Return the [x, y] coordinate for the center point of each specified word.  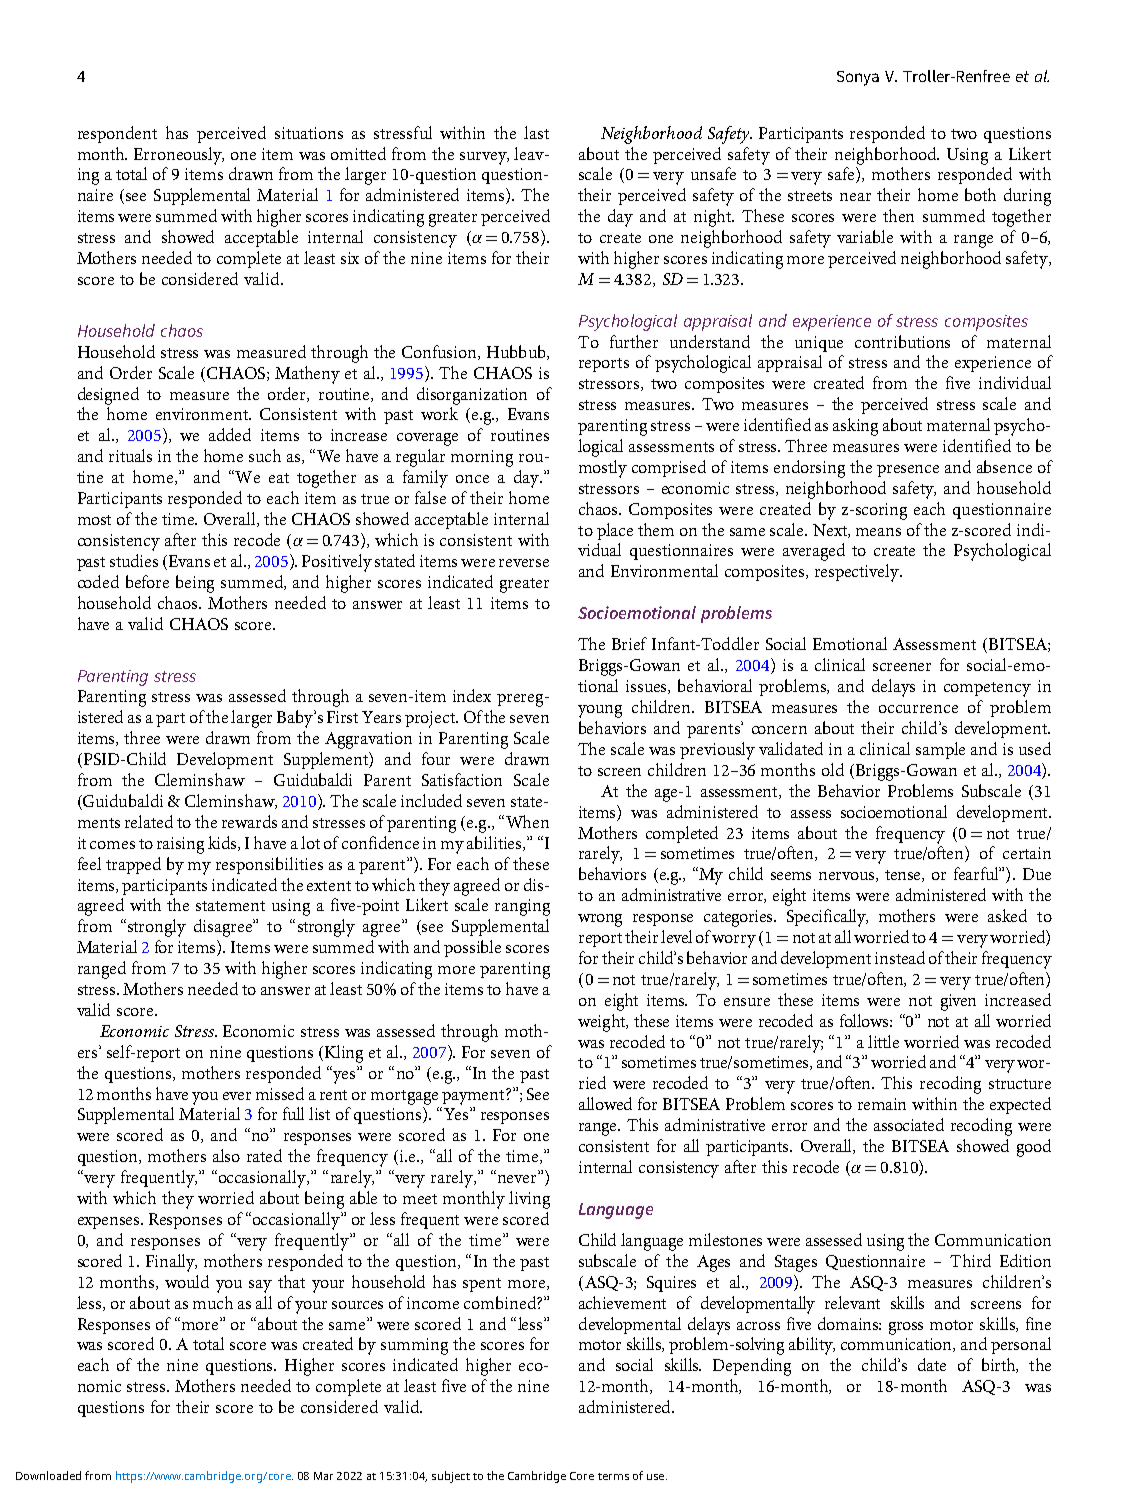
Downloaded [48, 1475]
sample [940, 750]
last [536, 132]
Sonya [858, 78]
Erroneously [179, 156]
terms [613, 1476]
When [526, 821]
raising [180, 845]
